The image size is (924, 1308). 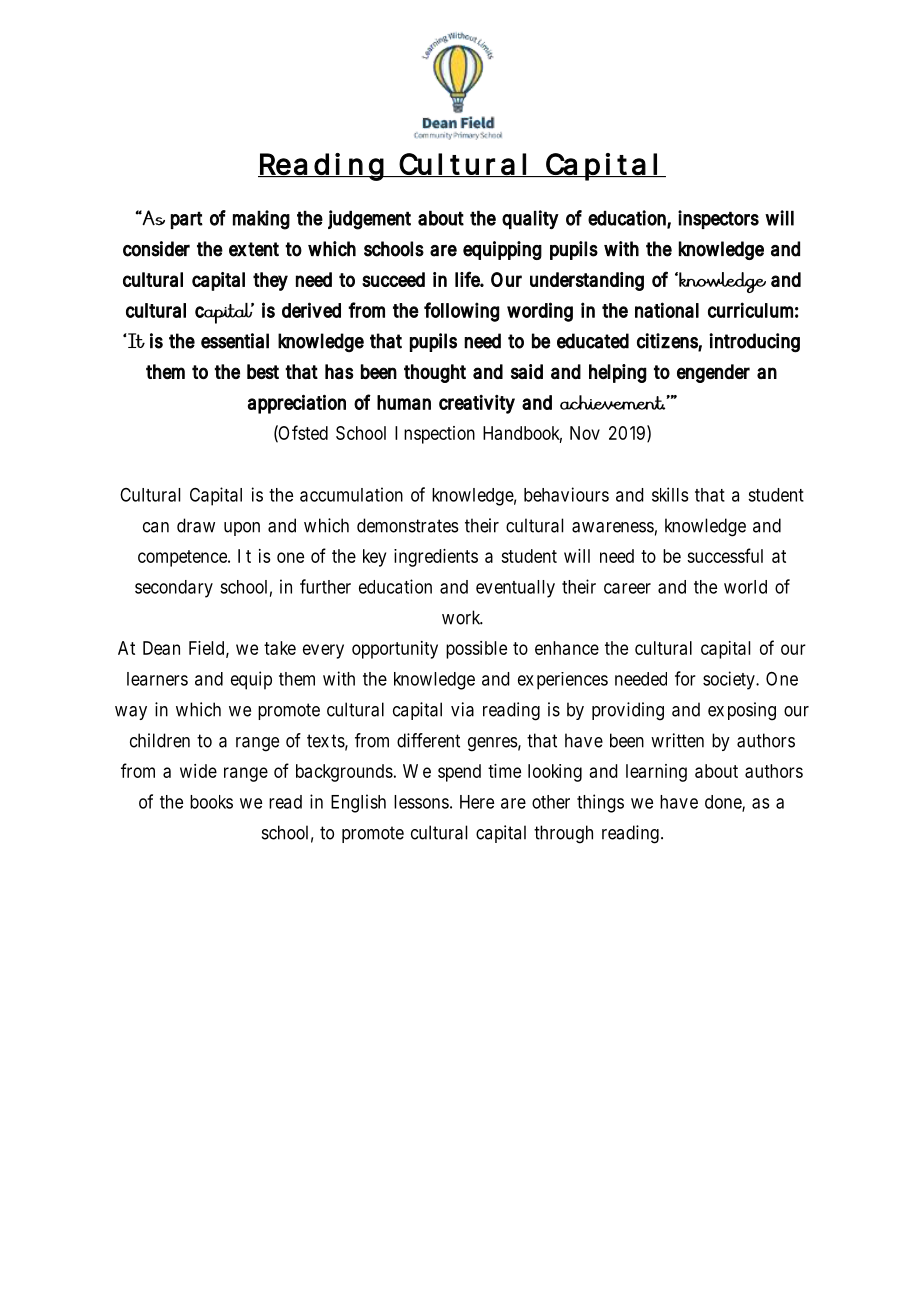 I want to click on inspectors, so click(x=718, y=219).
